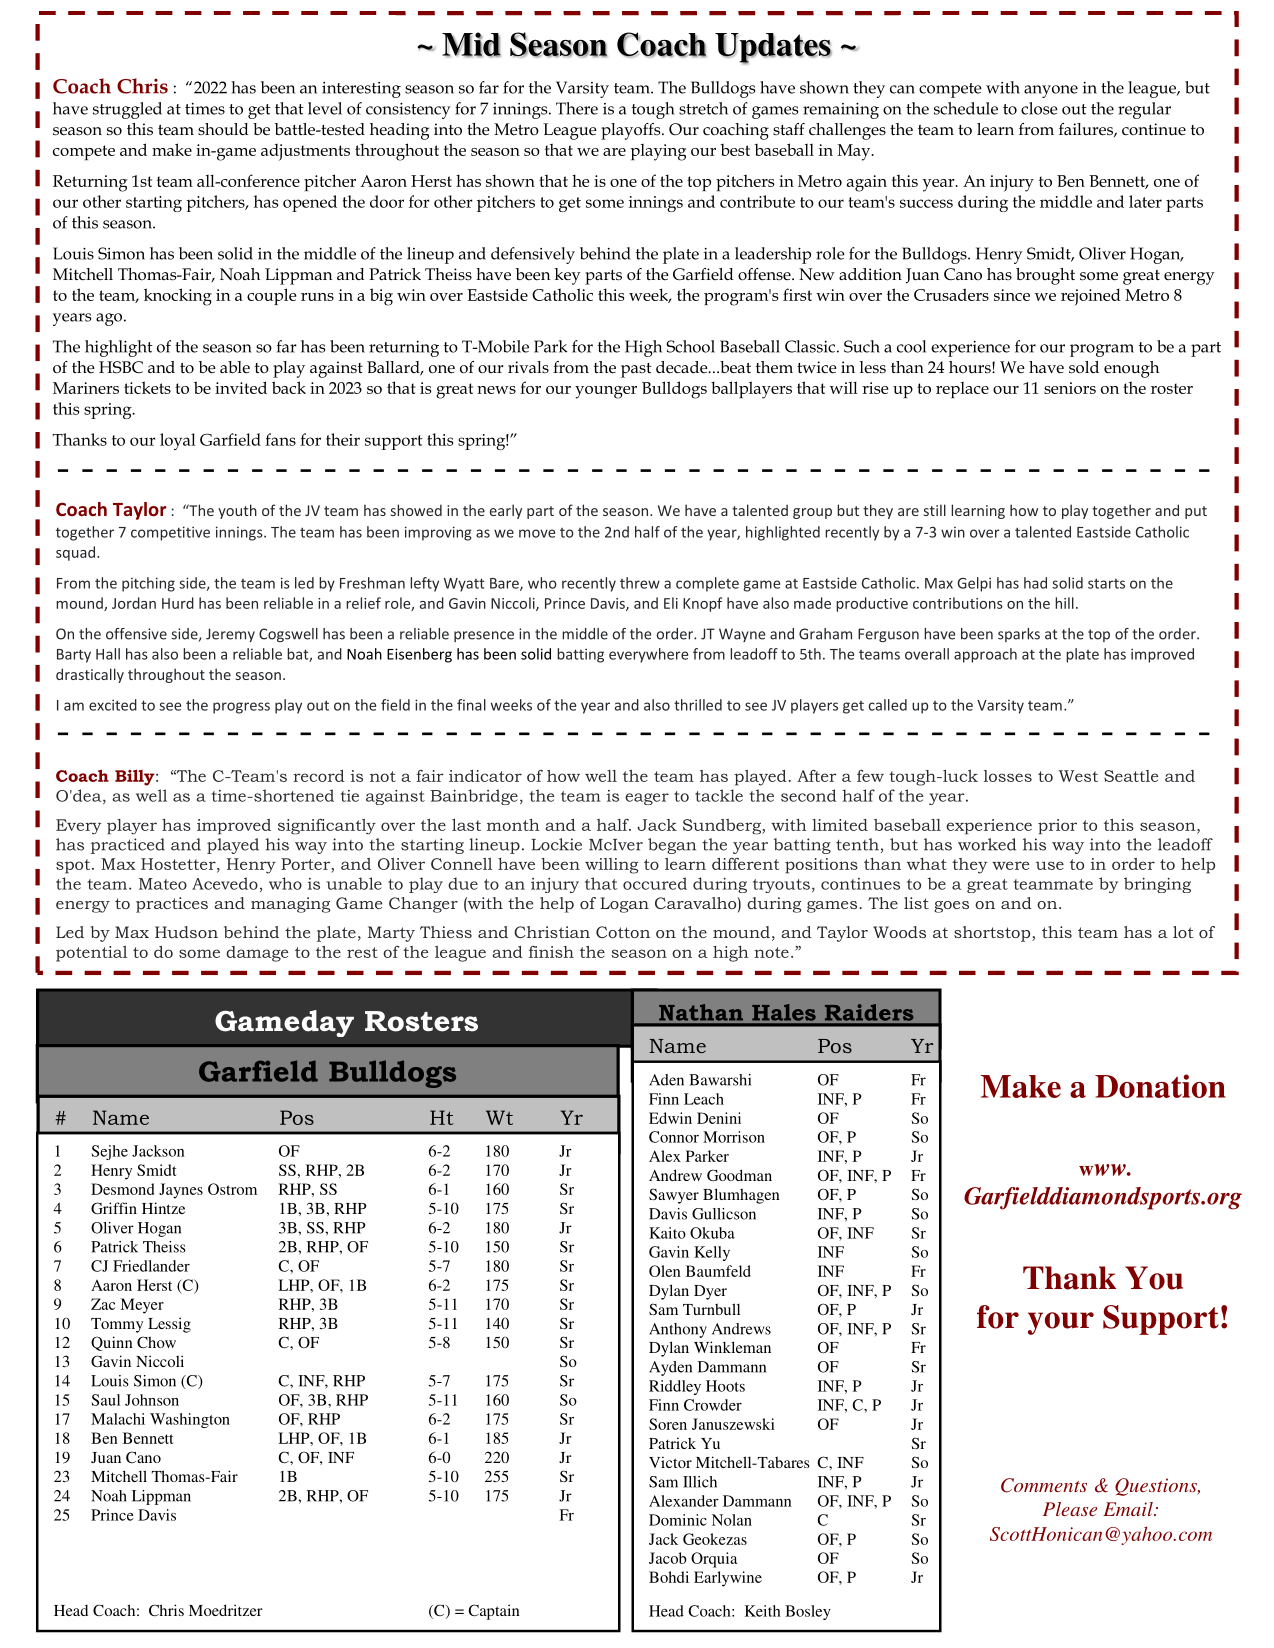 The width and height of the screenshot is (1274, 1648). What do you see at coordinates (223, 129) in the screenshot?
I see `should` at bounding box center [223, 129].
